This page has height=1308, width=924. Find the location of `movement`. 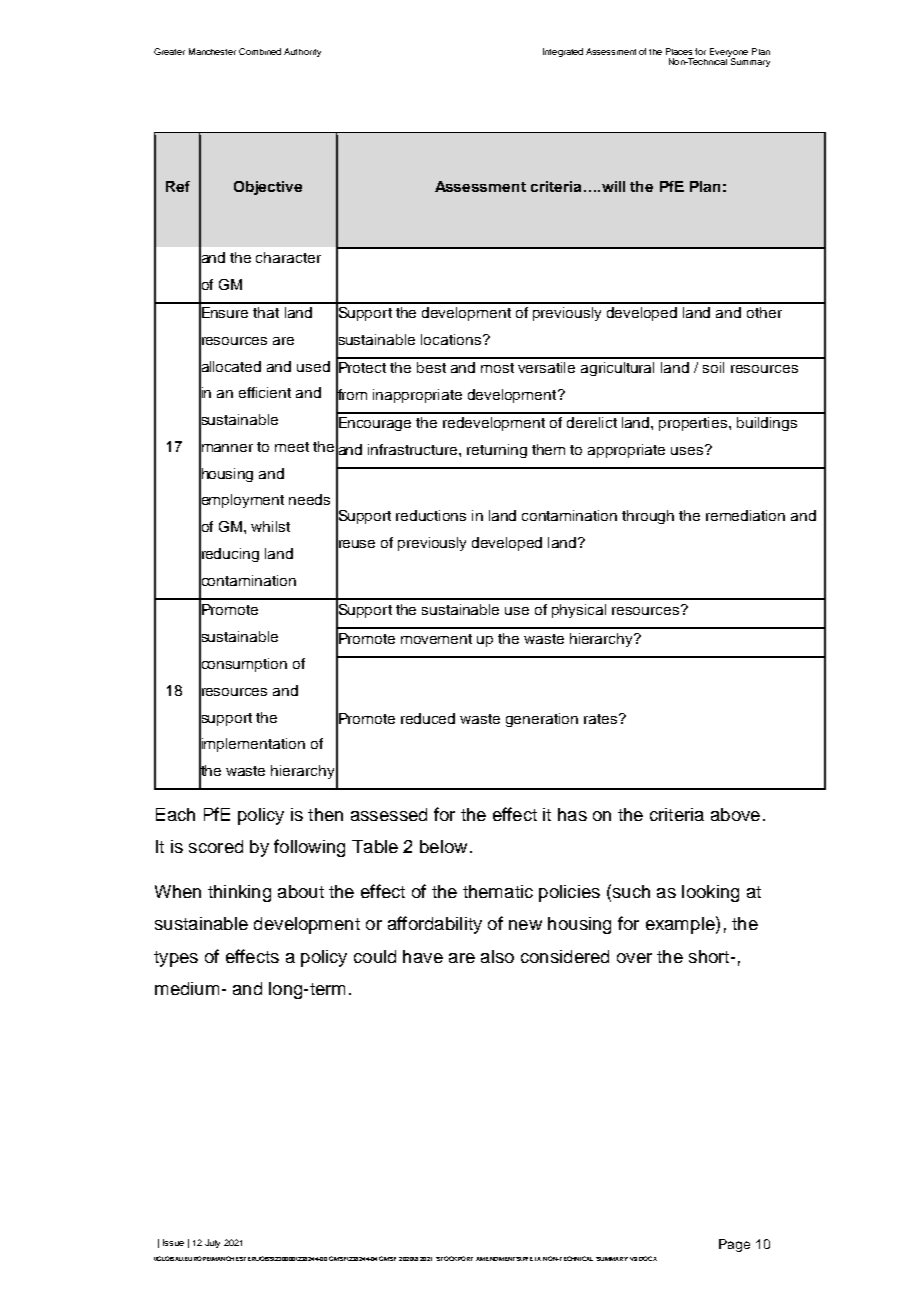

movement is located at coordinates (436, 639).
